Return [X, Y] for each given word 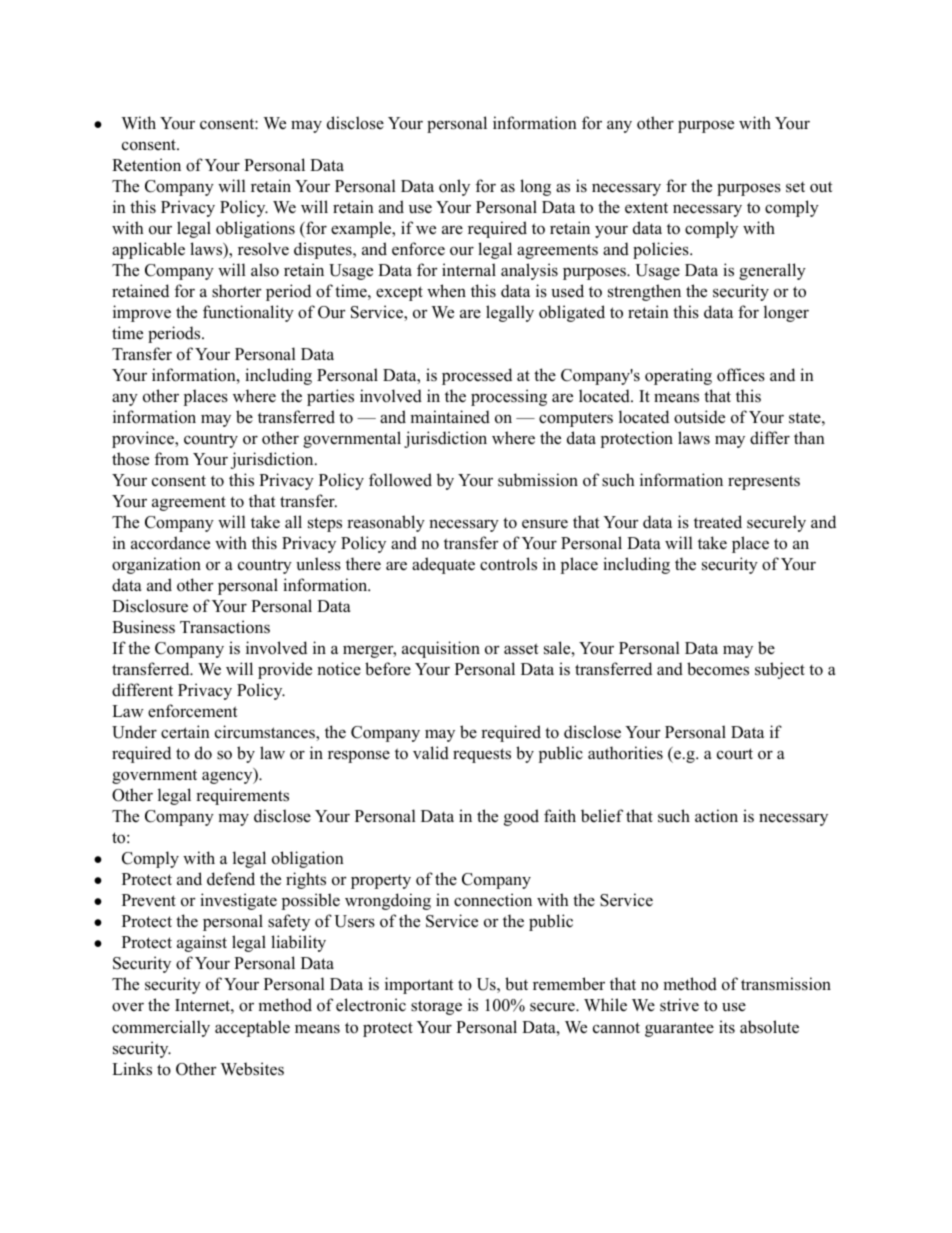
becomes [718, 669]
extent [646, 208]
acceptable [252, 1028]
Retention [146, 165]
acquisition [441, 649]
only [454, 187]
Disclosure [150, 606]
